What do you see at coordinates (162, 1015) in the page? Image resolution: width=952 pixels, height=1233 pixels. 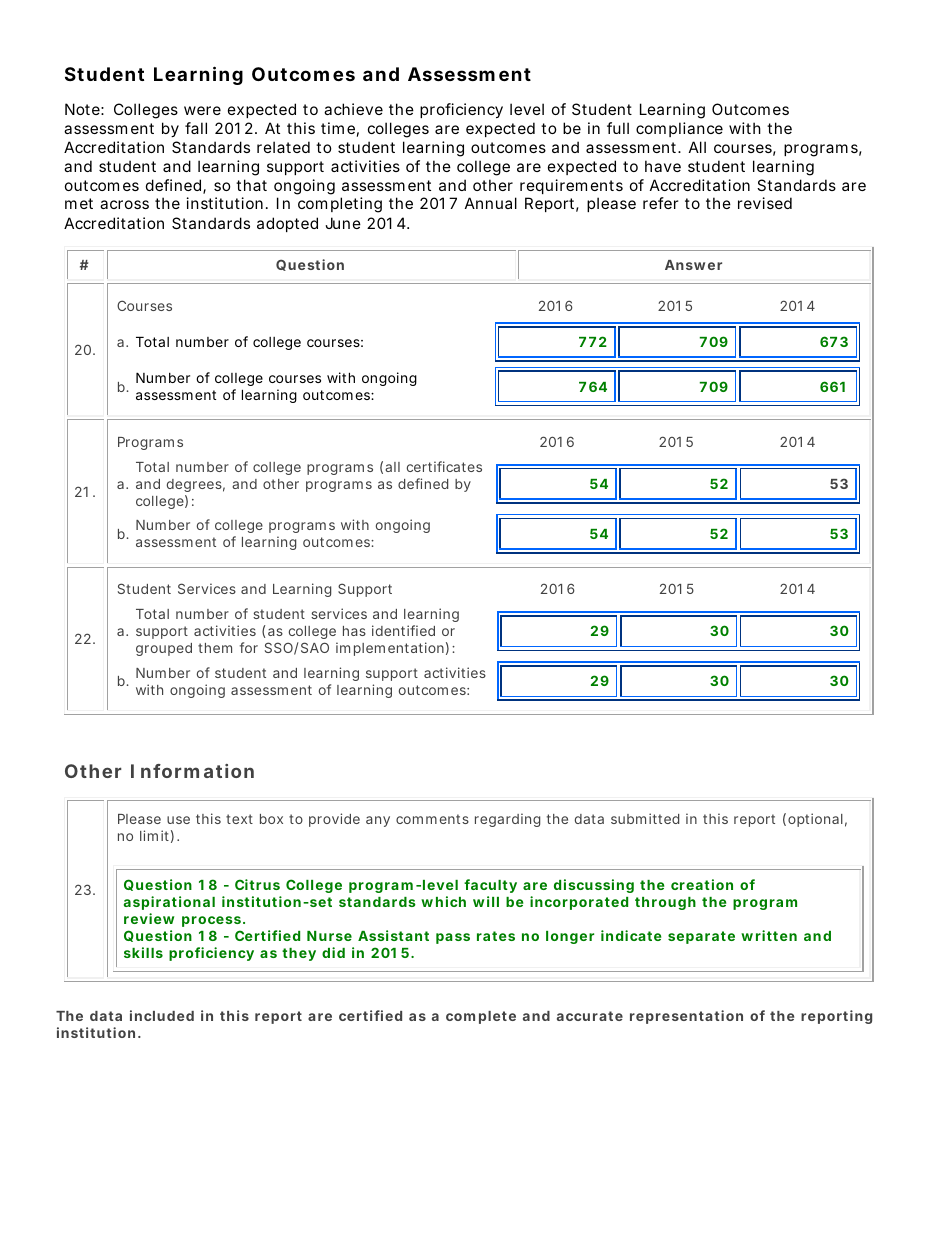 I see `included` at bounding box center [162, 1015].
